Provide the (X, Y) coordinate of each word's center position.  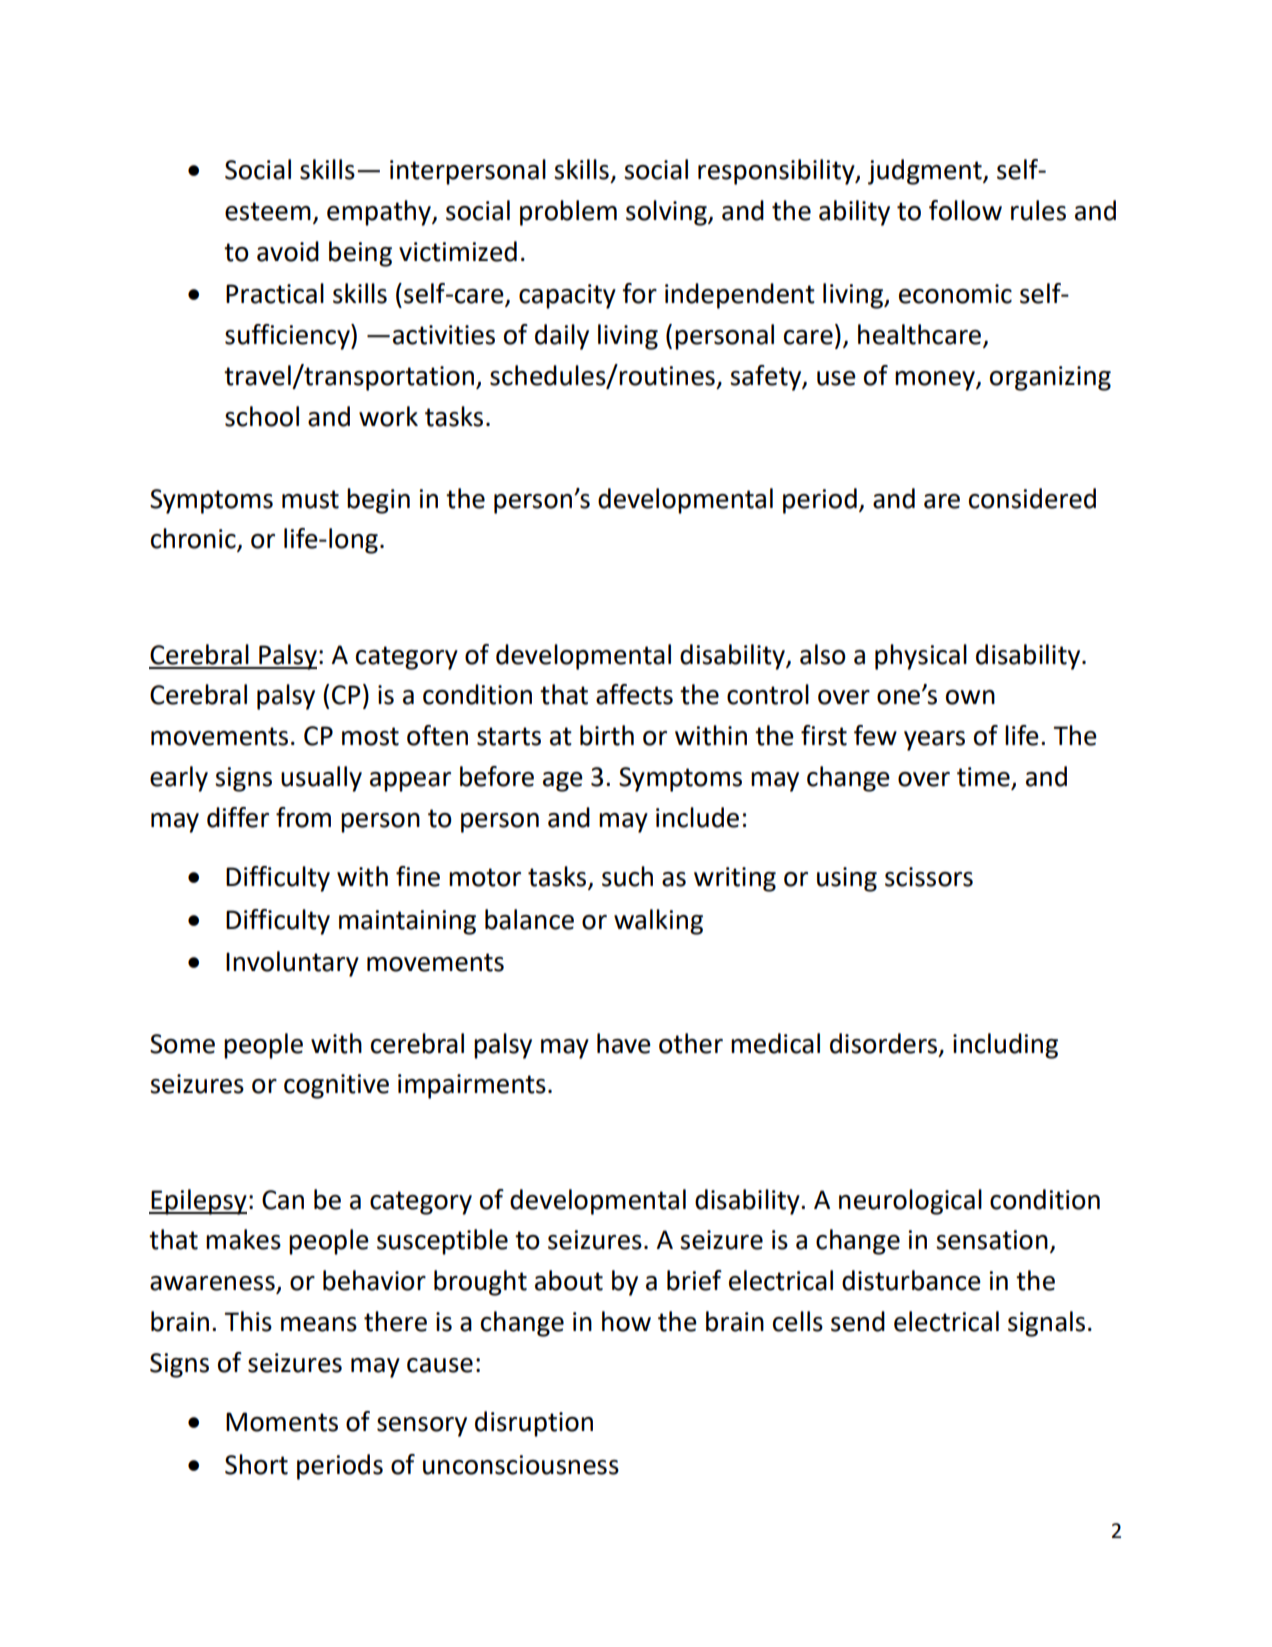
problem (568, 213)
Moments (282, 1422)
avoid (288, 251)
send (858, 1321)
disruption (534, 1424)
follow (965, 210)
